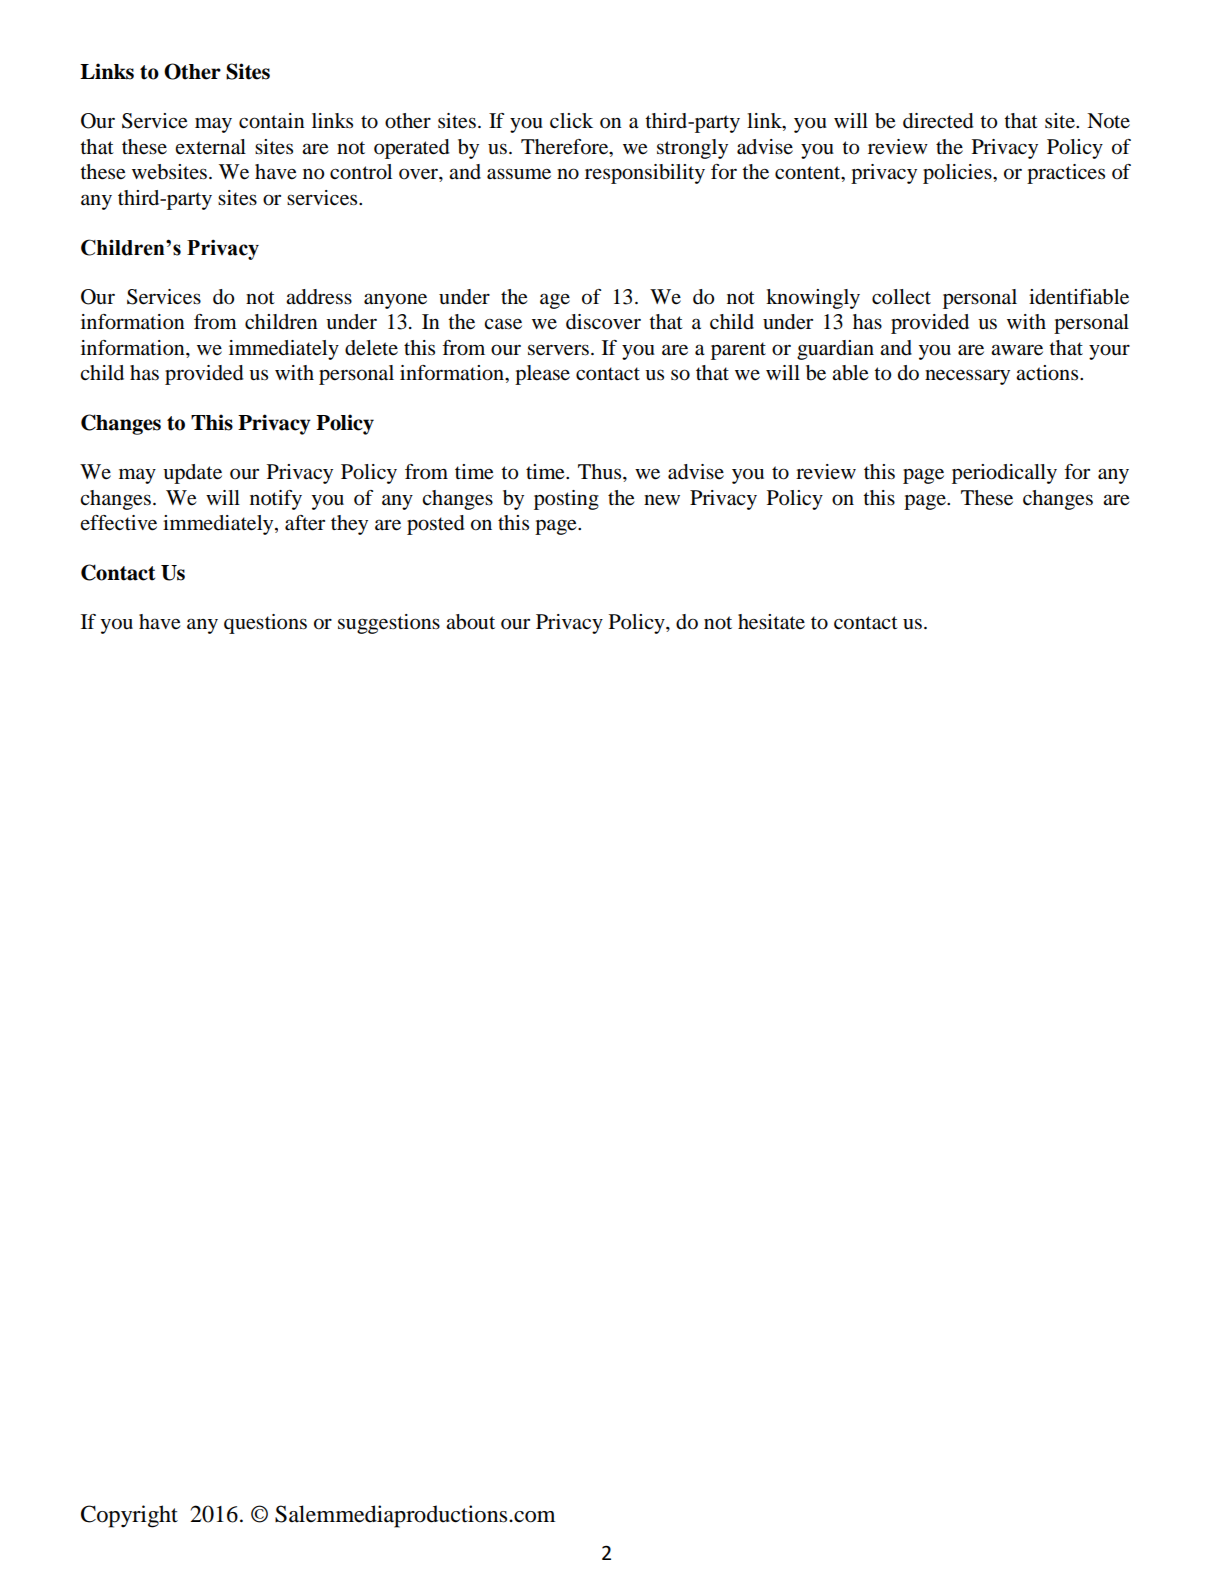  I want to click on new, so click(662, 500).
